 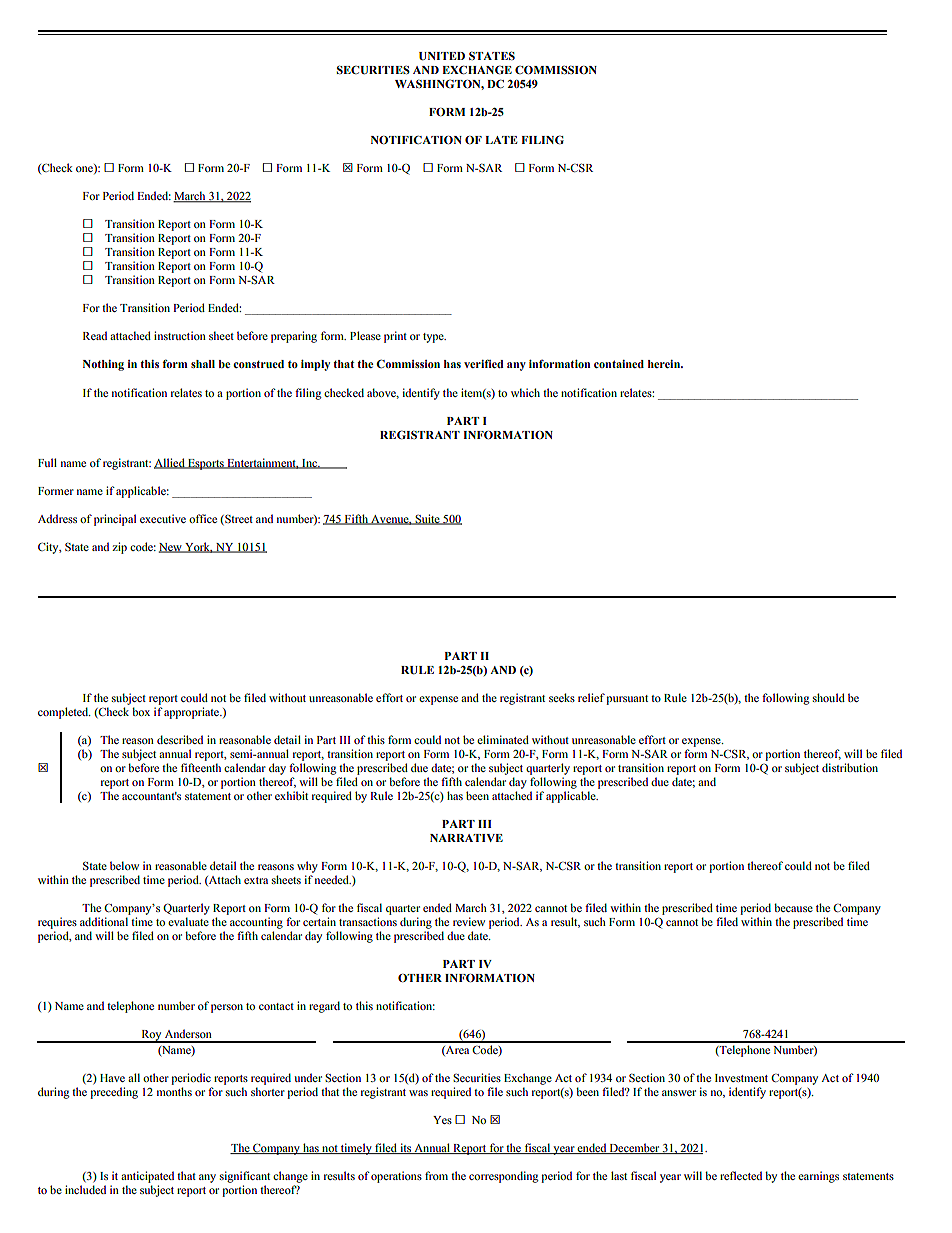 I want to click on UNITED, so click(x=442, y=56).
